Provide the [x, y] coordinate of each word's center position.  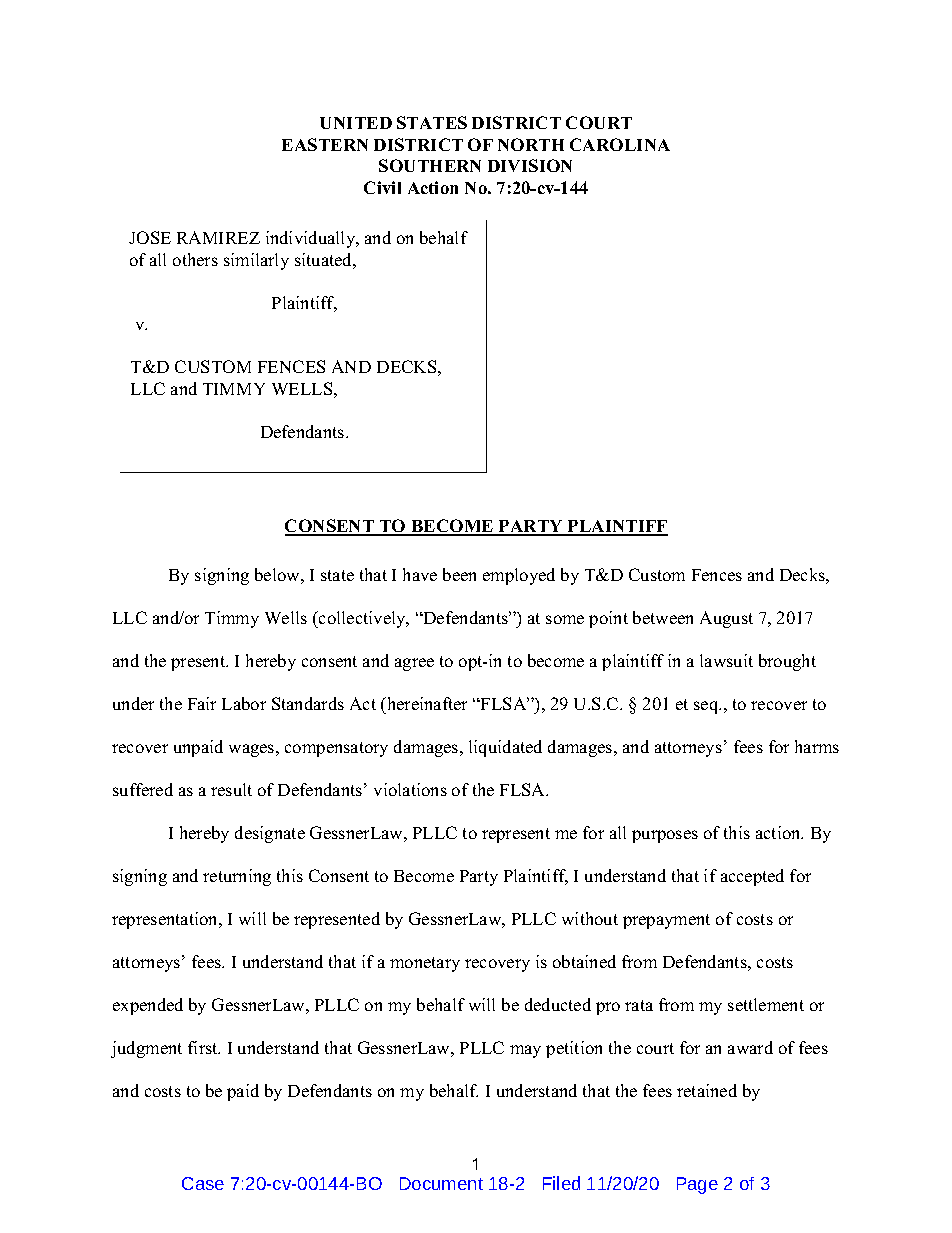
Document [441, 1183]
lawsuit [726, 660]
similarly [256, 261]
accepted [752, 877]
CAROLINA [620, 144]
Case [203, 1183]
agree [414, 664]
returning [237, 877]
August [726, 619]
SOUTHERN [430, 165]
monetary [425, 964]
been [459, 574]
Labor [244, 703]
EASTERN [325, 144]
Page [697, 1185]
